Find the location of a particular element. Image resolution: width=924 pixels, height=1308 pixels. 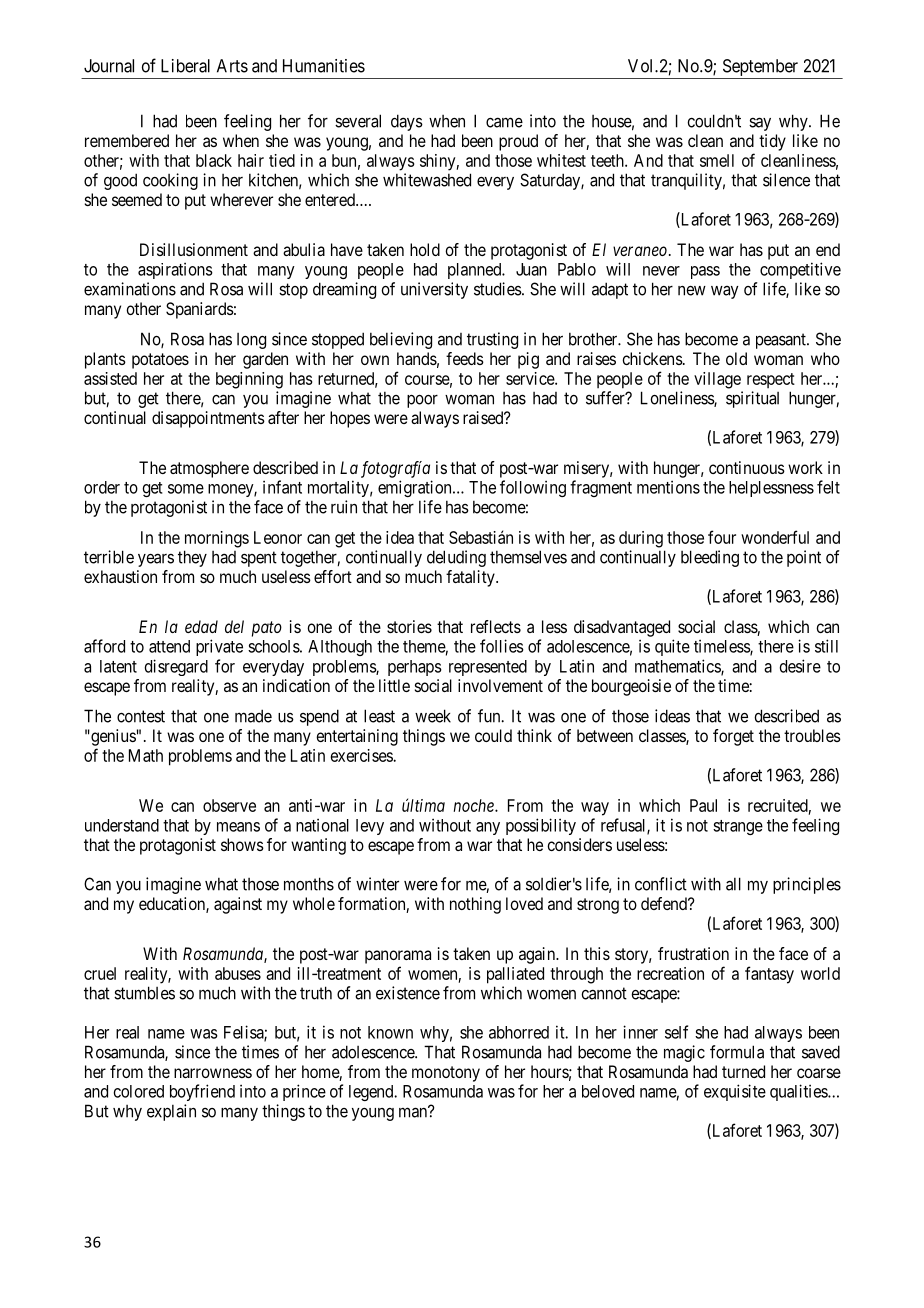

poor is located at coordinates (422, 401).
